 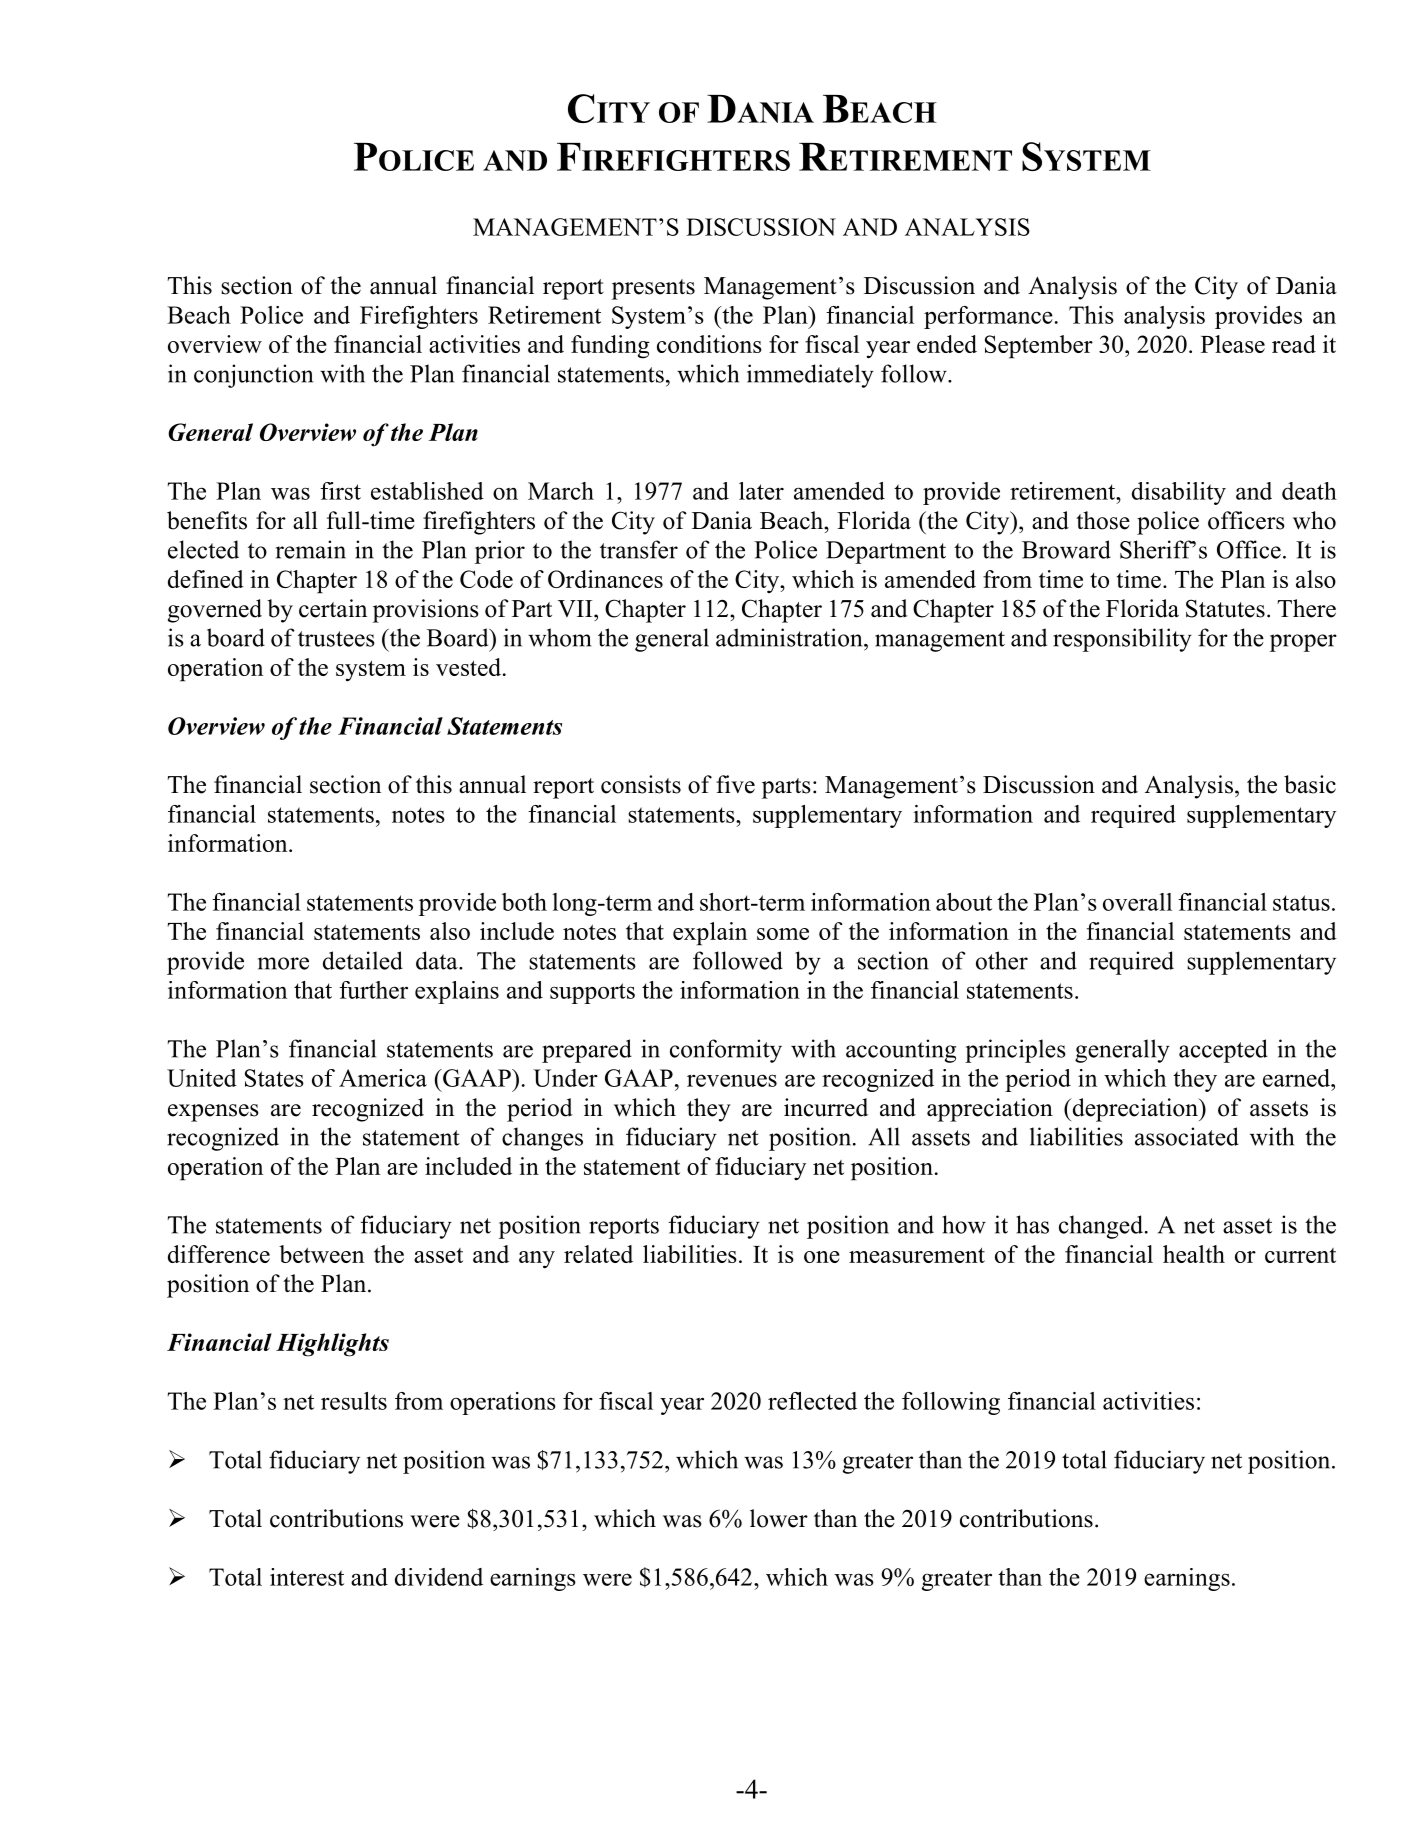 What do you see at coordinates (1122, 640) in the screenshot?
I see `responsibility` at bounding box center [1122, 640].
